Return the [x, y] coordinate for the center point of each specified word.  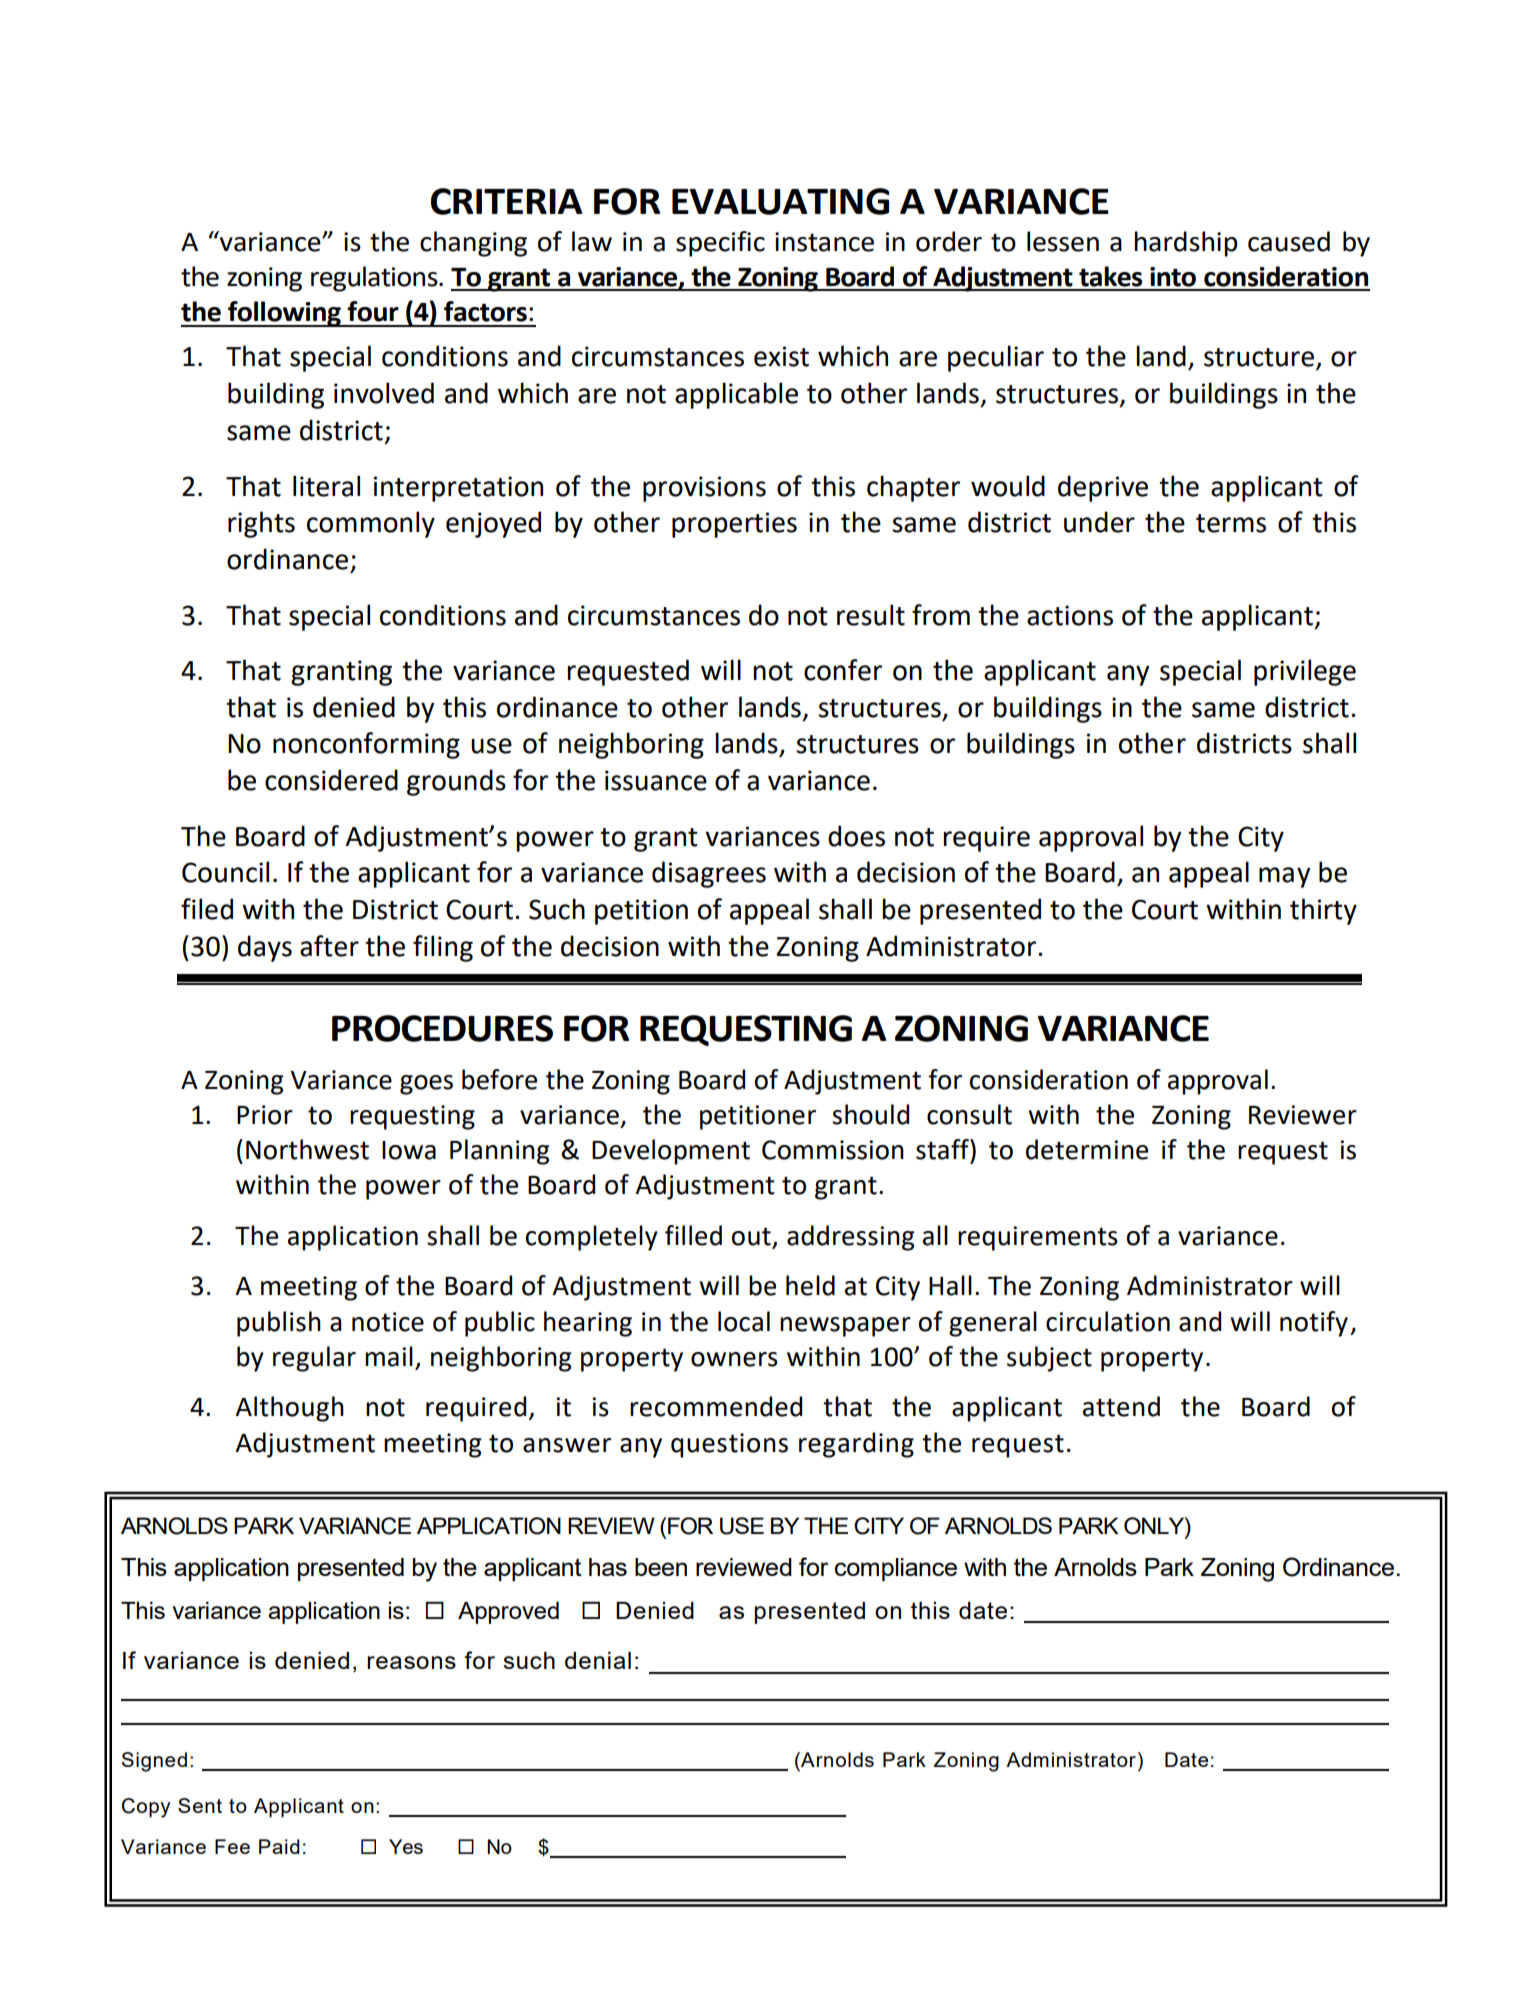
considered [331, 780]
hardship [1186, 244]
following [284, 314]
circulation [1108, 1321]
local [744, 1321]
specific [720, 244]
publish [279, 1324]
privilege [1305, 672]
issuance [656, 780]
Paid [279, 1846]
